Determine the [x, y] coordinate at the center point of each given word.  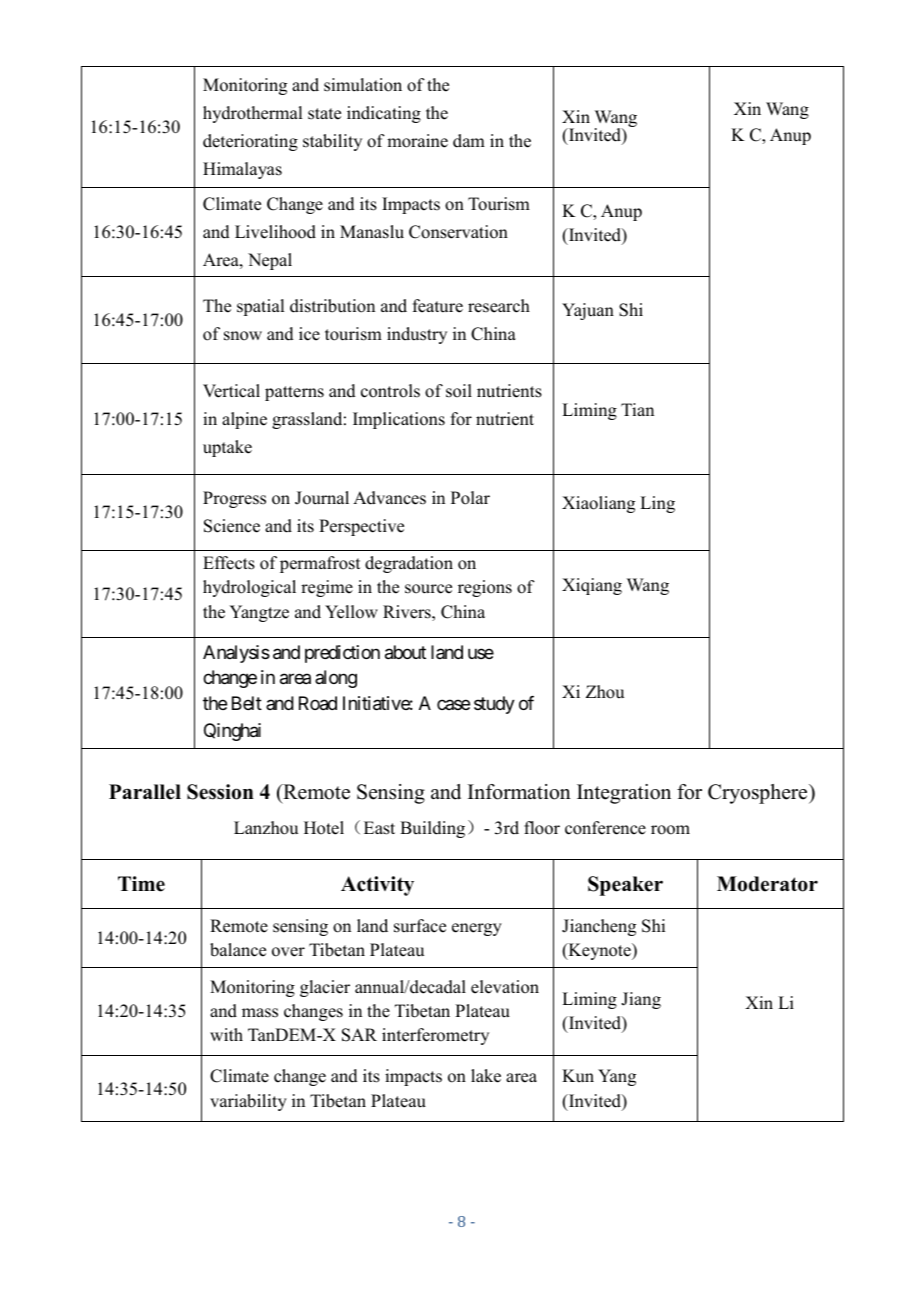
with [226, 1034]
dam [469, 141]
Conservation [458, 232]
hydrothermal [252, 114]
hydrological [249, 588]
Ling [657, 504]
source [428, 589]
